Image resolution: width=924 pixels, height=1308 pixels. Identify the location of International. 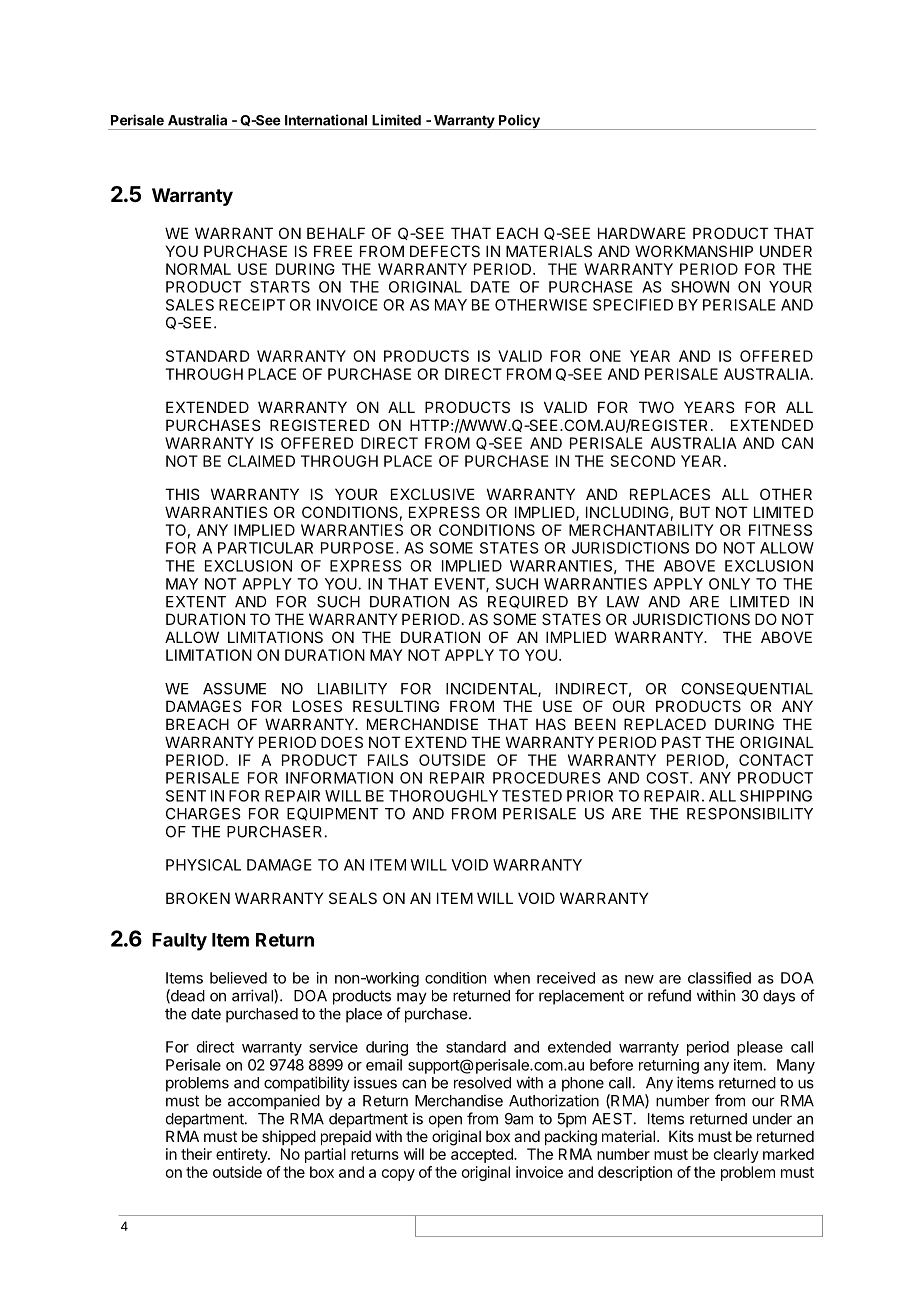
(326, 120).
